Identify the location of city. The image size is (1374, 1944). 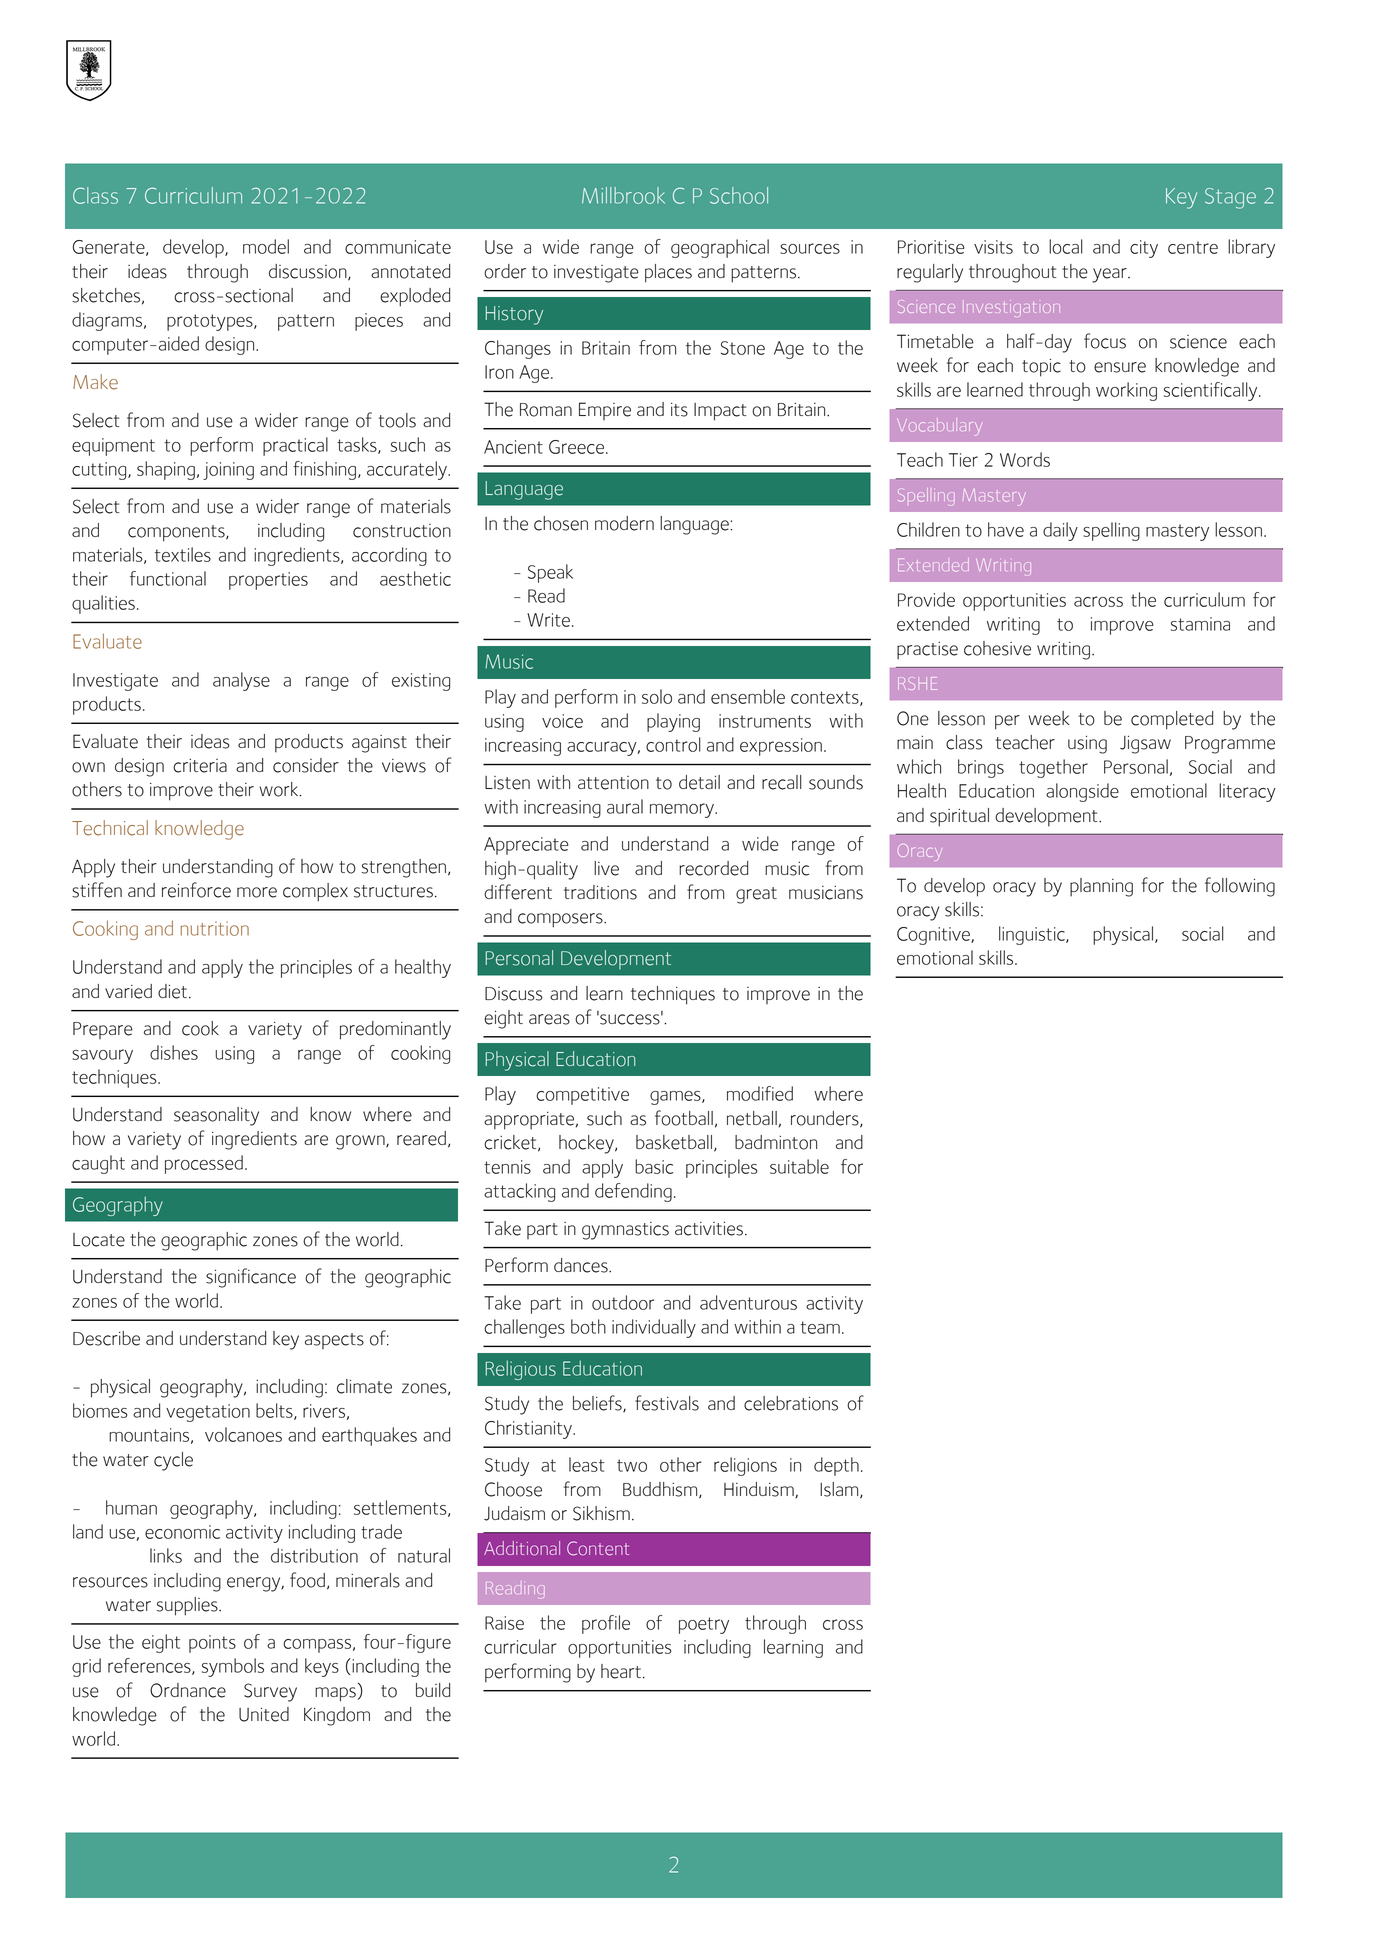
(1144, 249).
